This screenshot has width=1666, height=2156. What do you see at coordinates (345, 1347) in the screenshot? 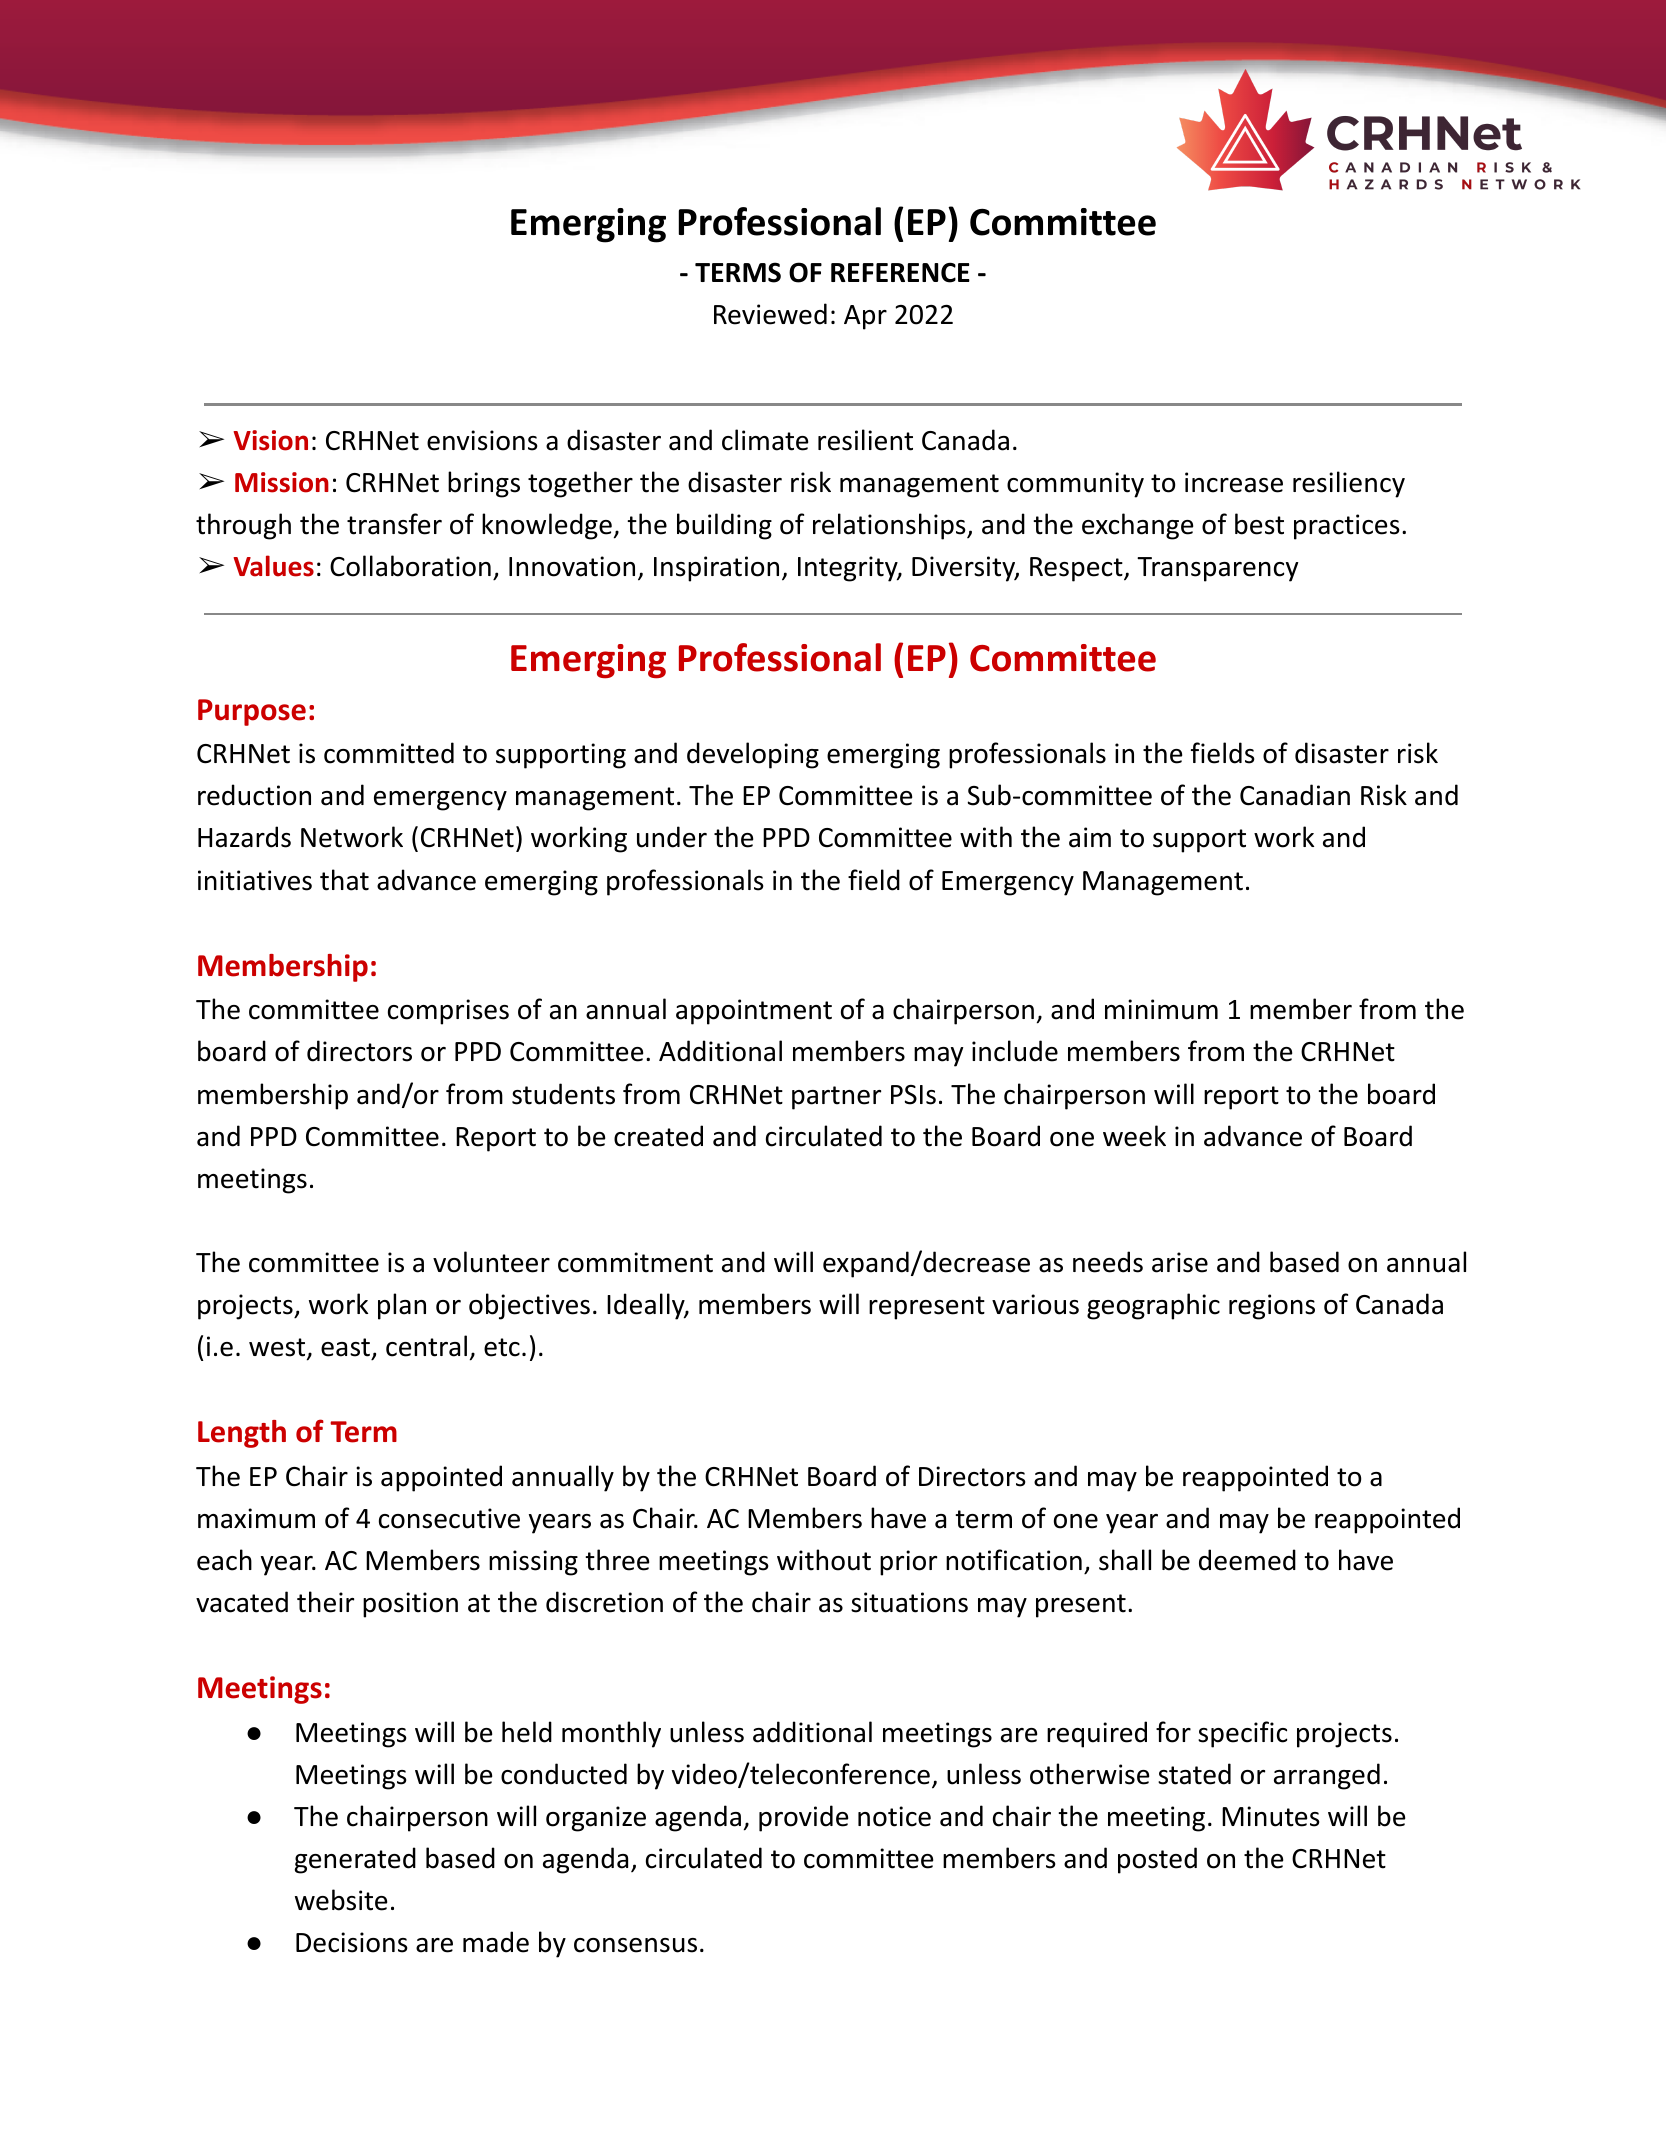
I see `east` at bounding box center [345, 1347].
